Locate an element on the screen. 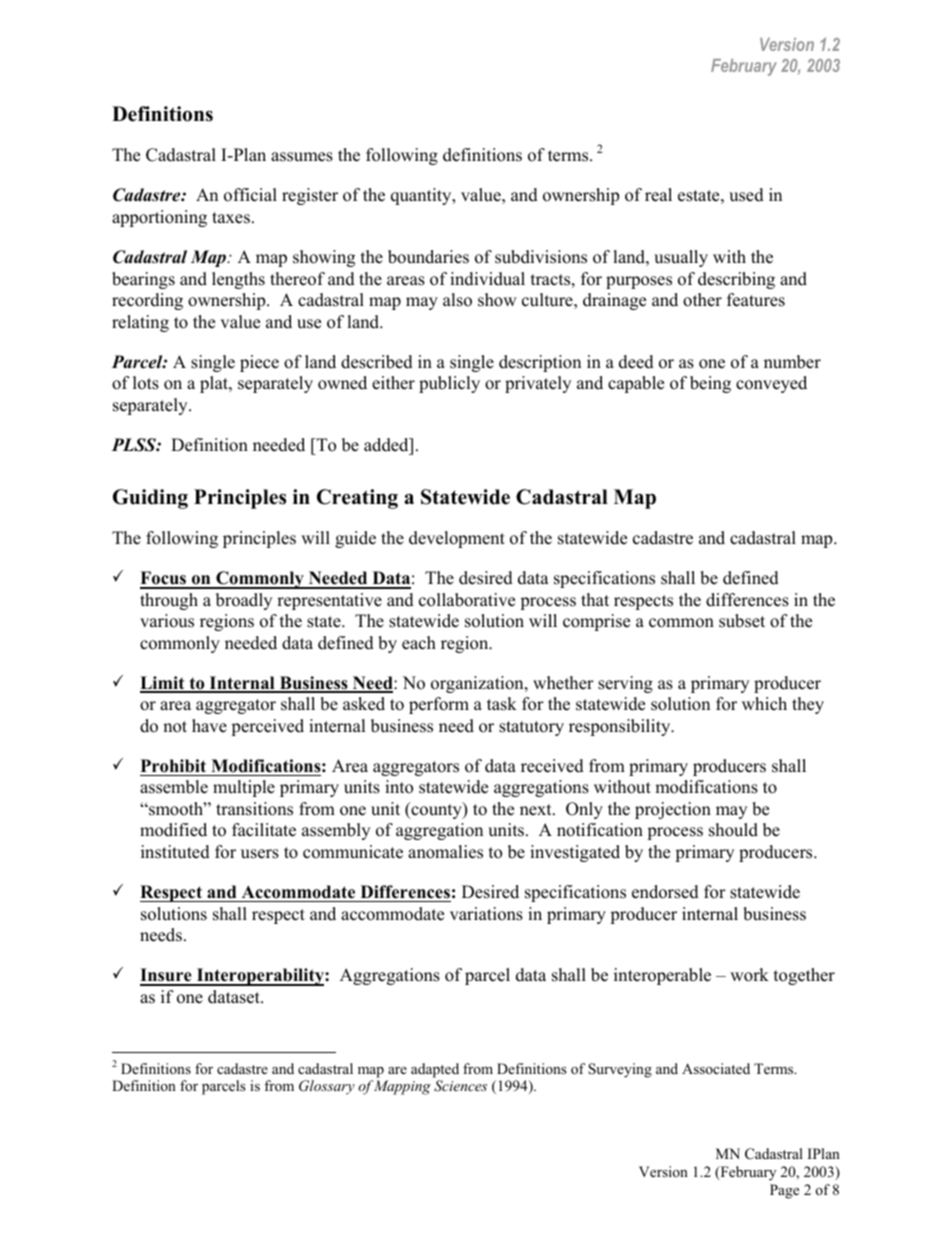  official is located at coordinates (250, 195).
